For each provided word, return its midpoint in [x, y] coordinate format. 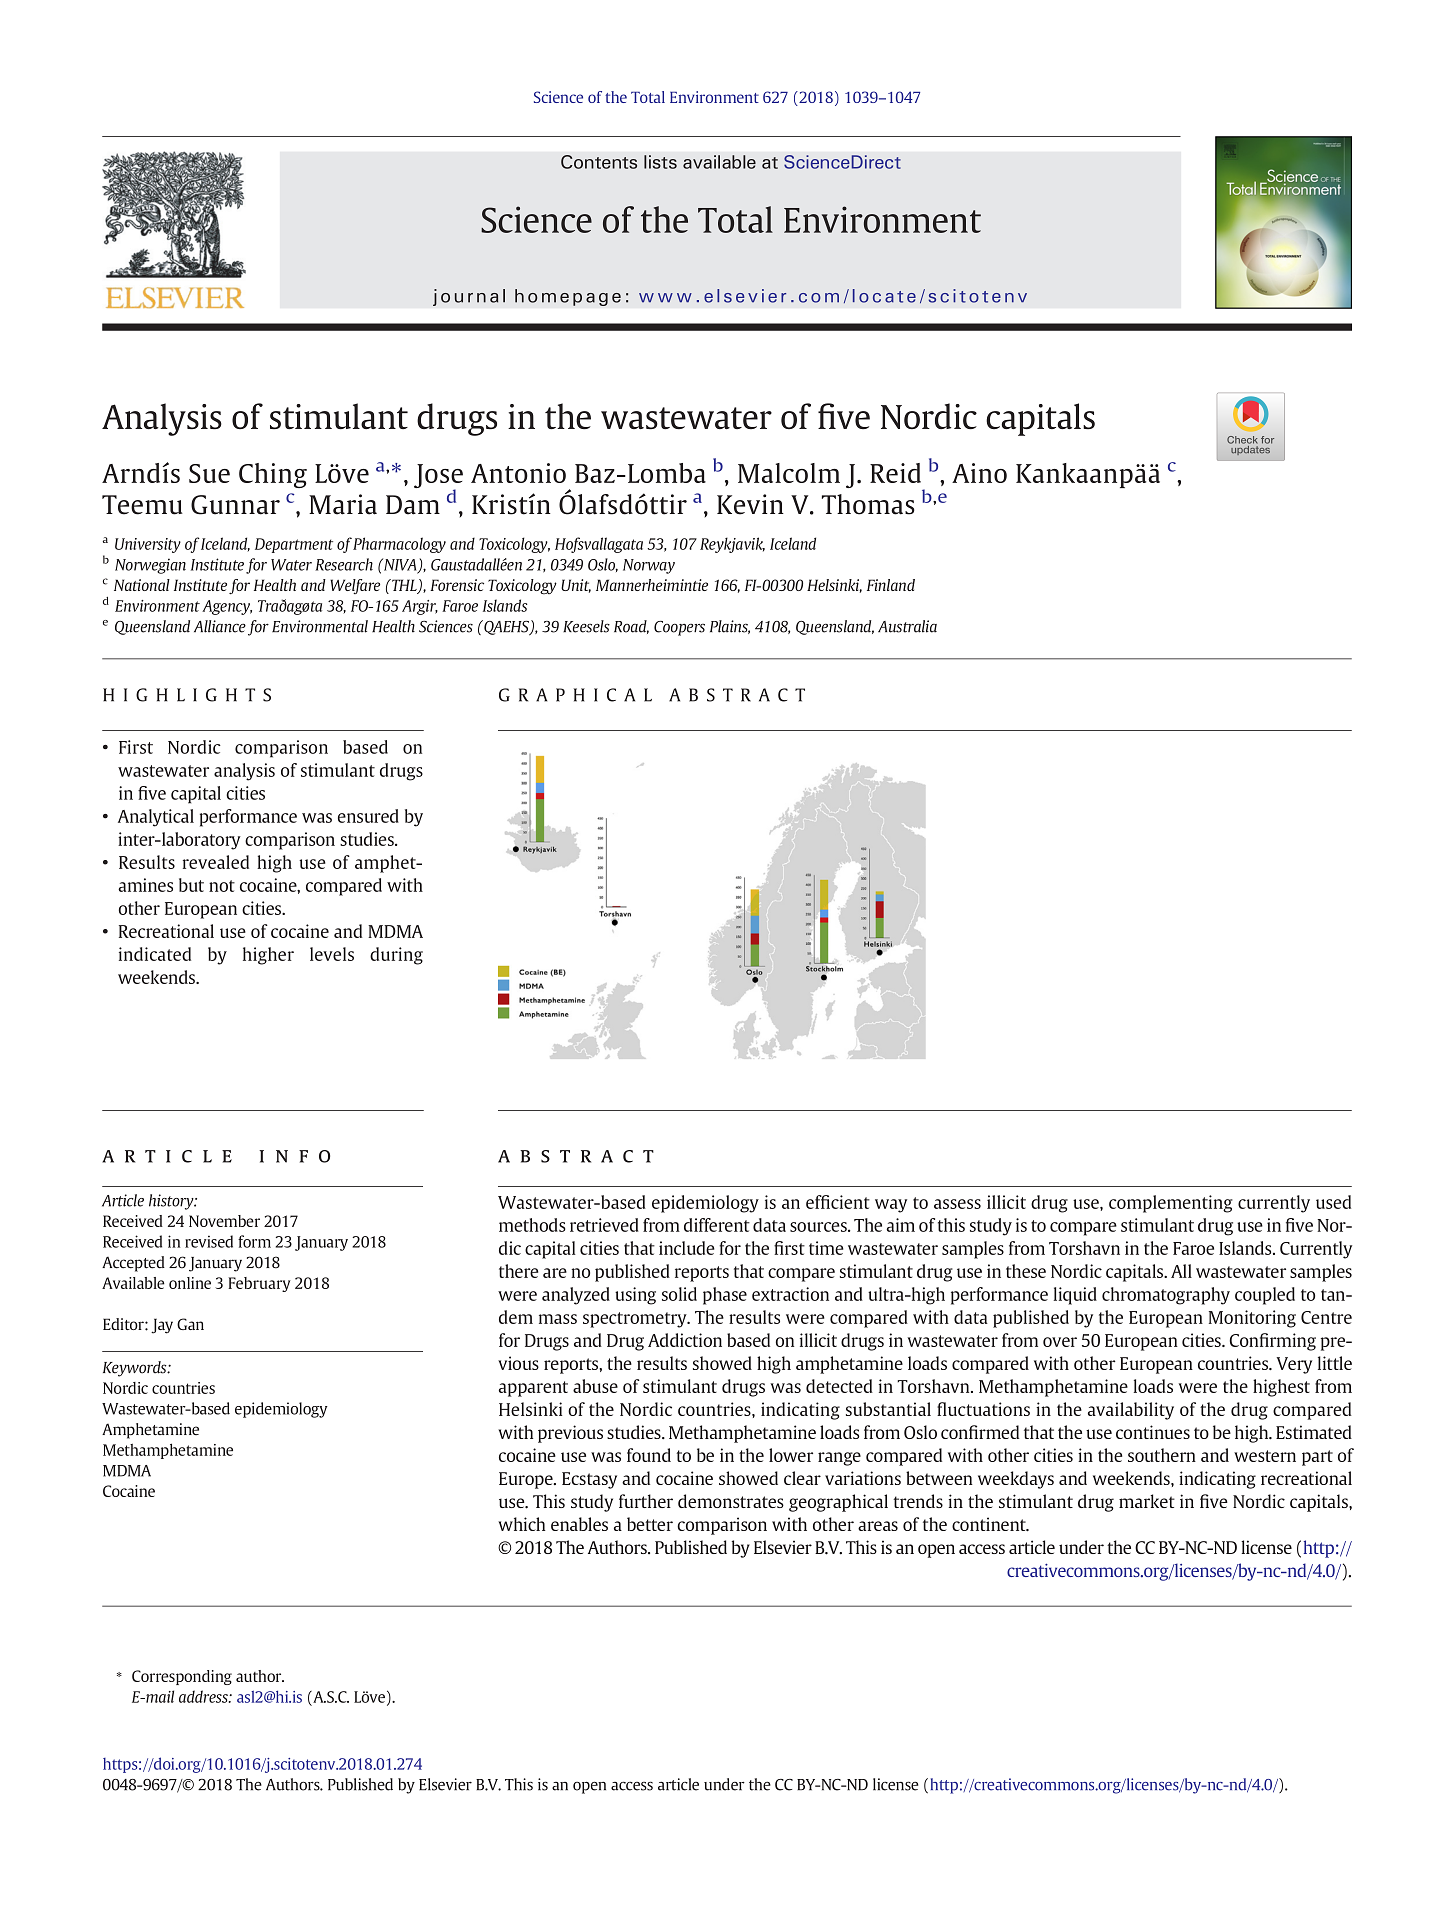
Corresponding [182, 1677]
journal [469, 297]
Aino [979, 473]
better [650, 1524]
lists [660, 162]
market [1147, 1501]
